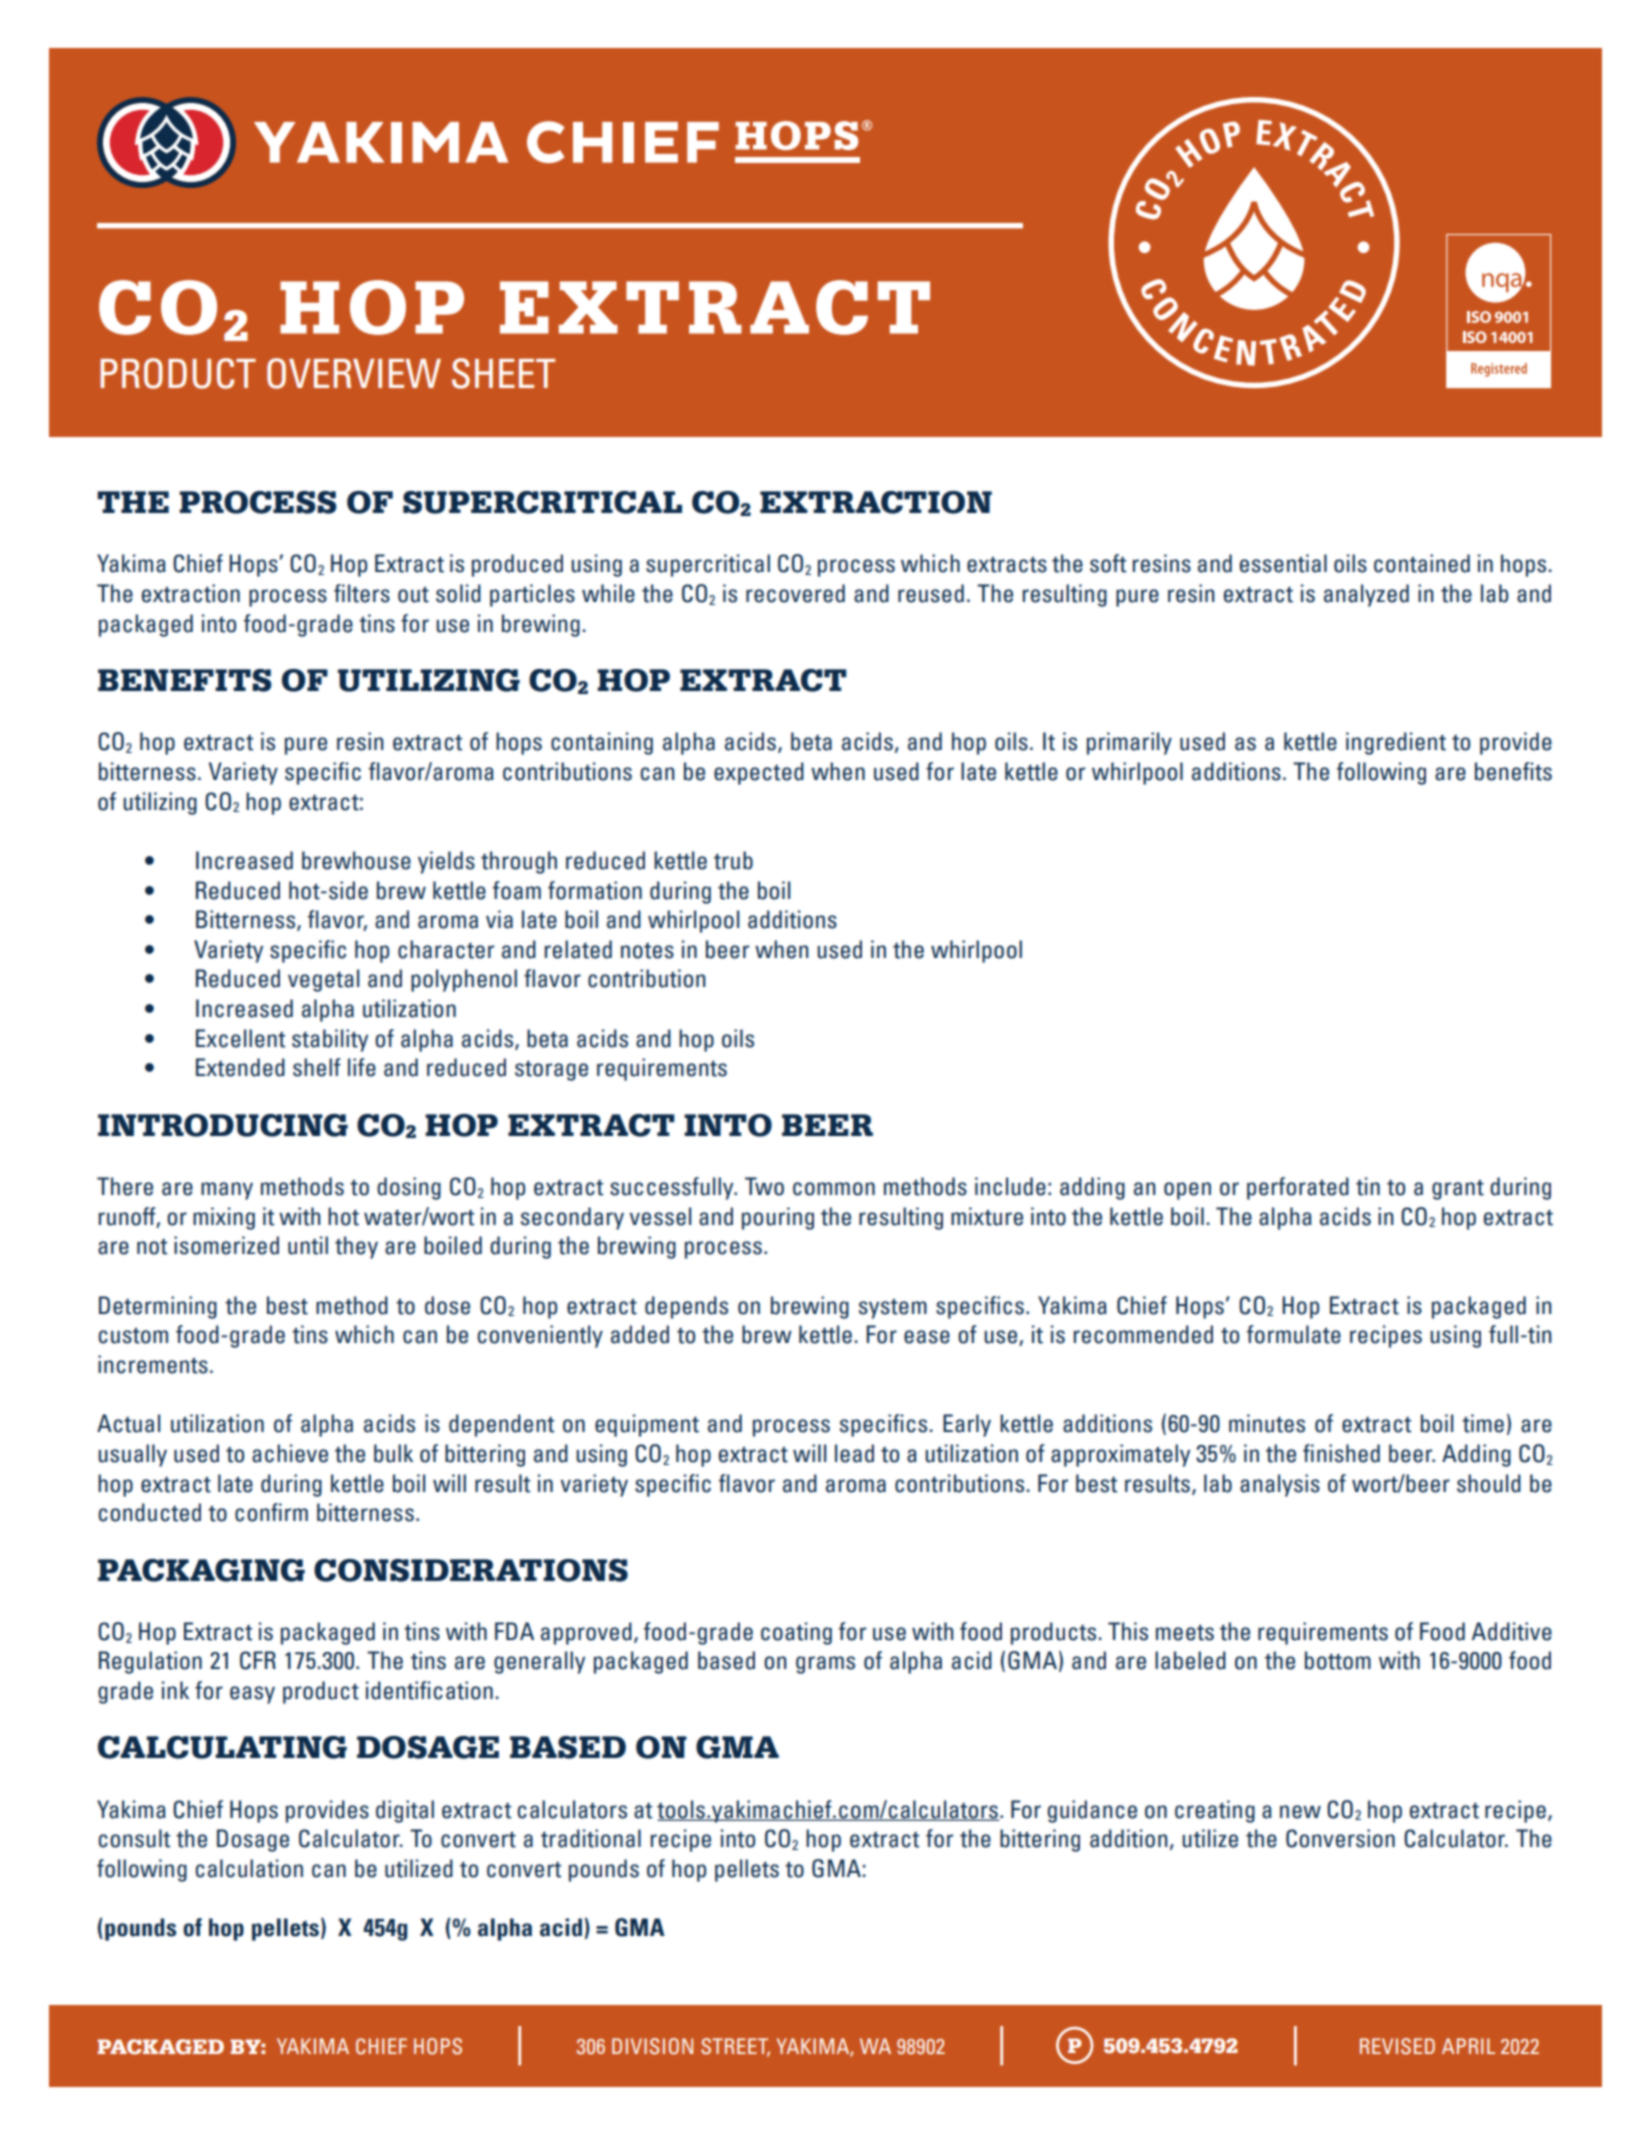  I want to click on OVERVIEW, so click(354, 373).
